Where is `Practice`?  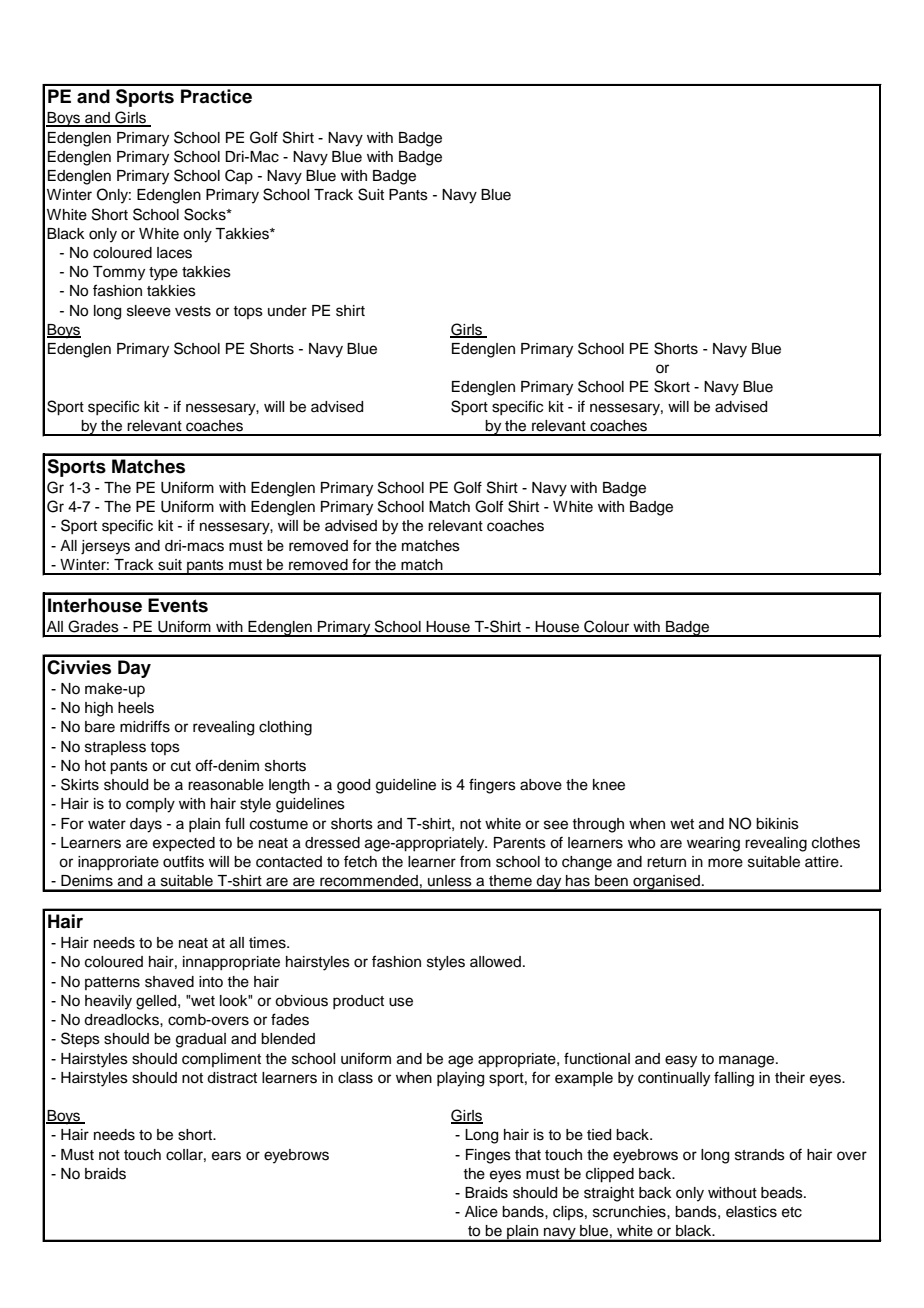 Practice is located at coordinates (216, 96).
